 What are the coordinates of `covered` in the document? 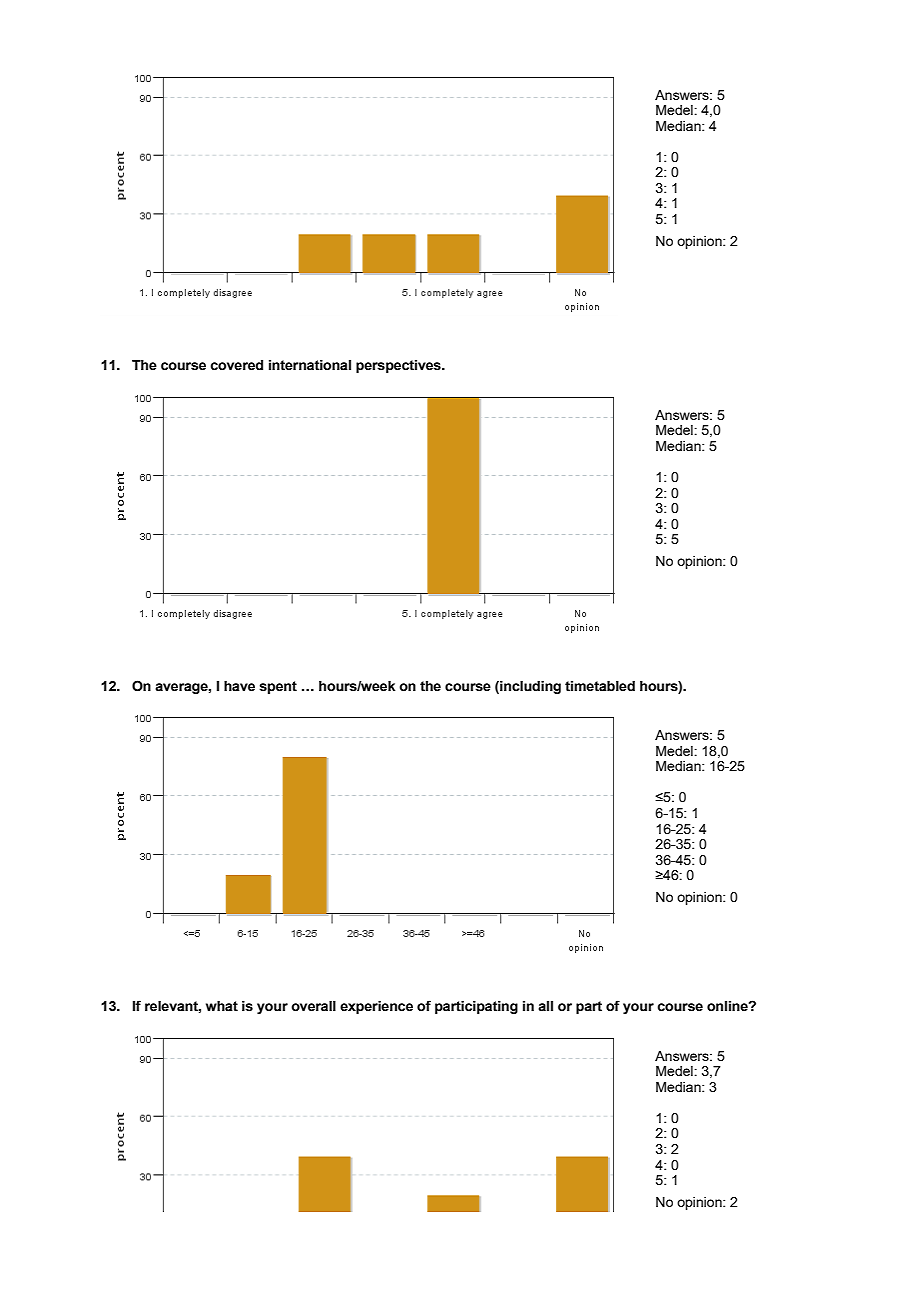 It's located at (236, 365).
